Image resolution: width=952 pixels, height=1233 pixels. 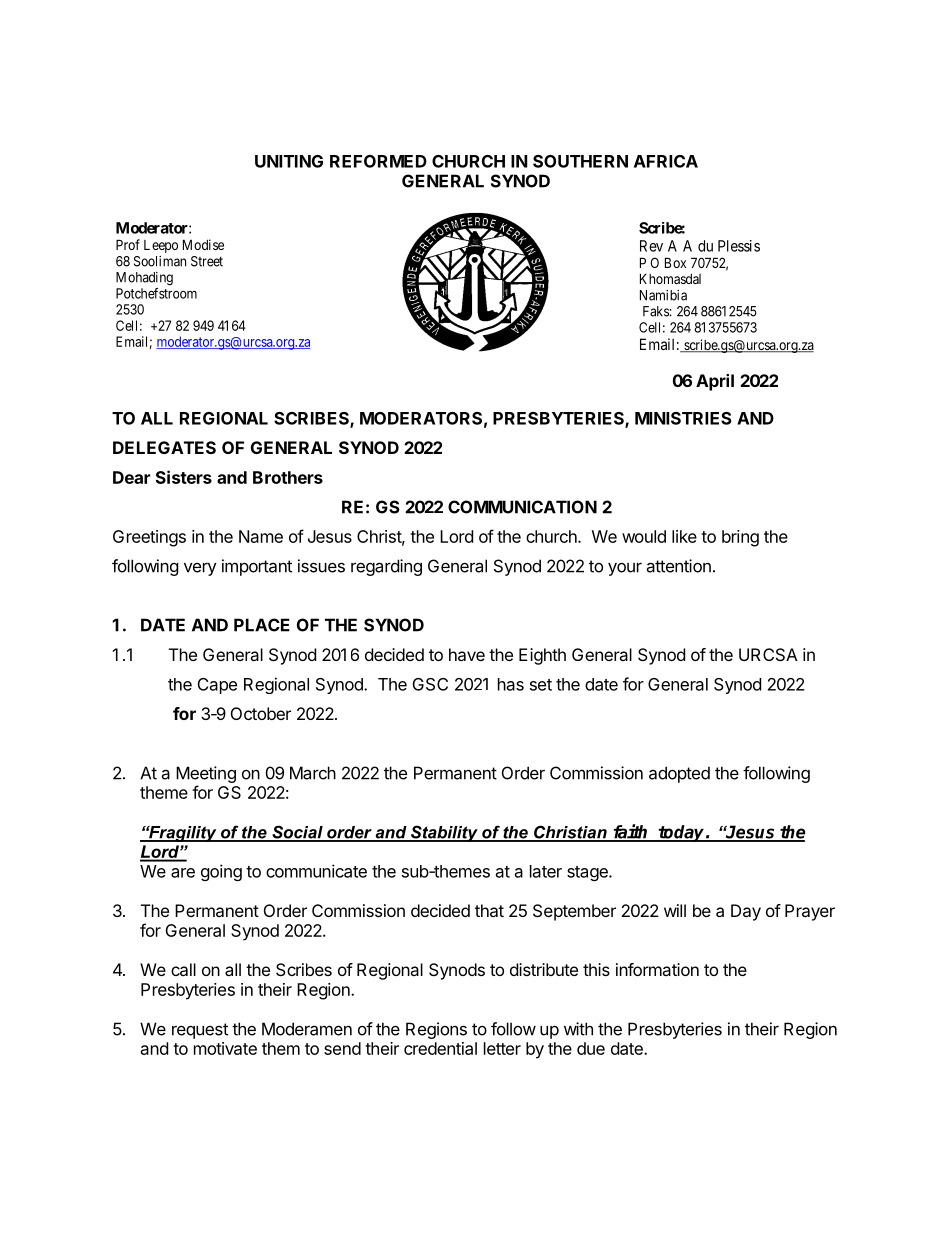 What do you see at coordinates (444, 833) in the image?
I see `Stability` at bounding box center [444, 833].
